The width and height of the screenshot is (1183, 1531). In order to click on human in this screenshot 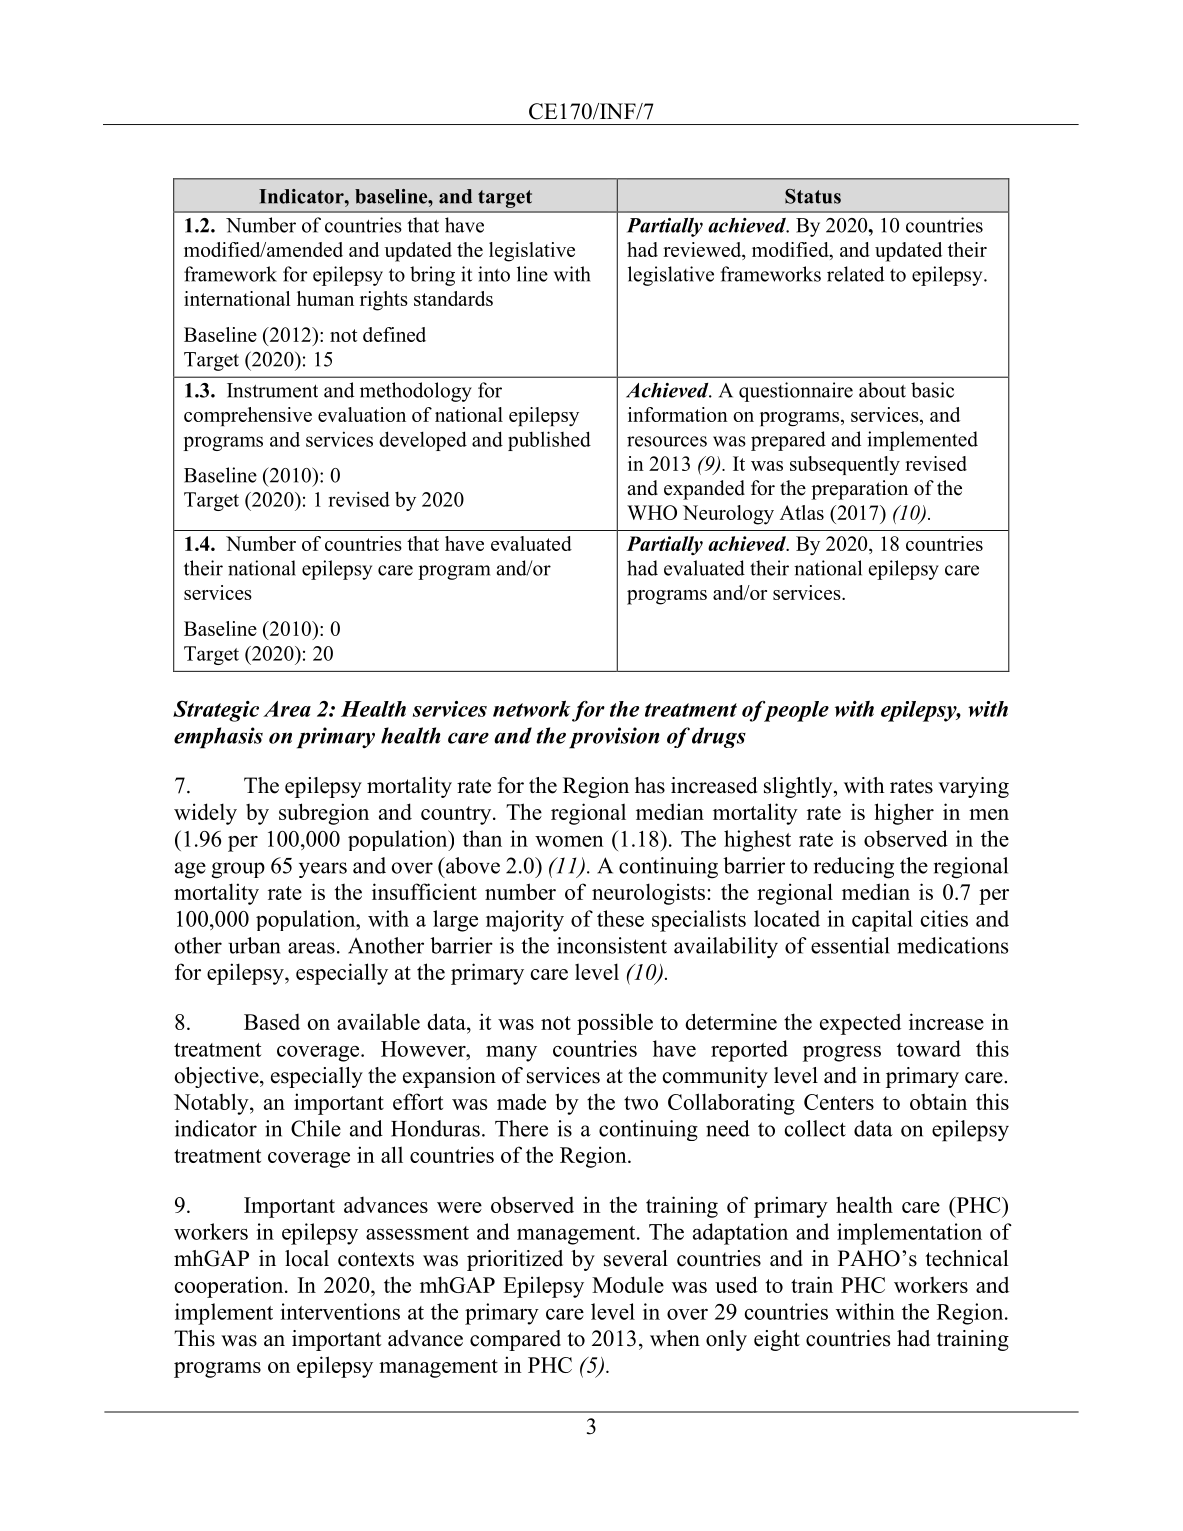, I will do `click(325, 298)`.
